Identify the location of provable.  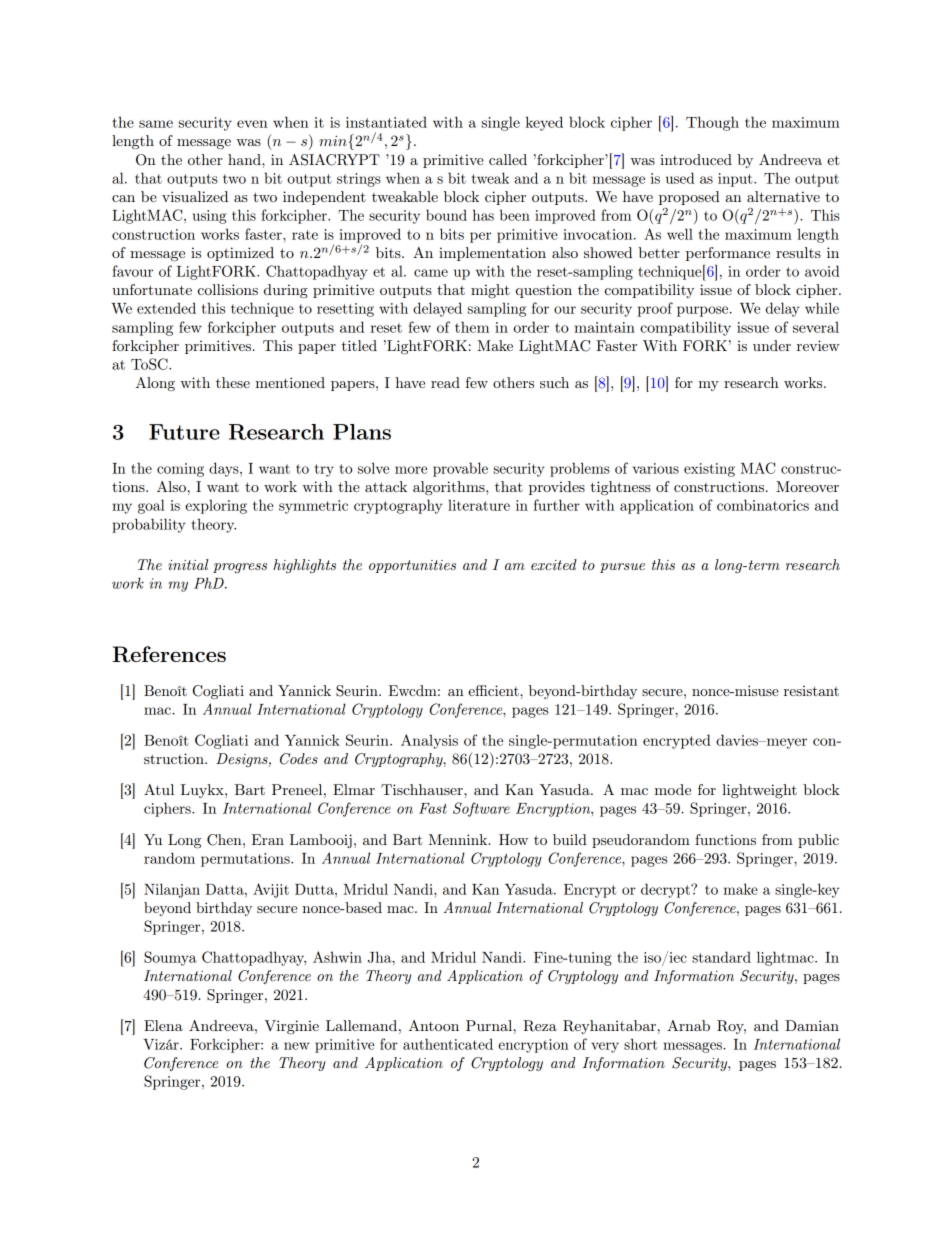
(460, 469).
